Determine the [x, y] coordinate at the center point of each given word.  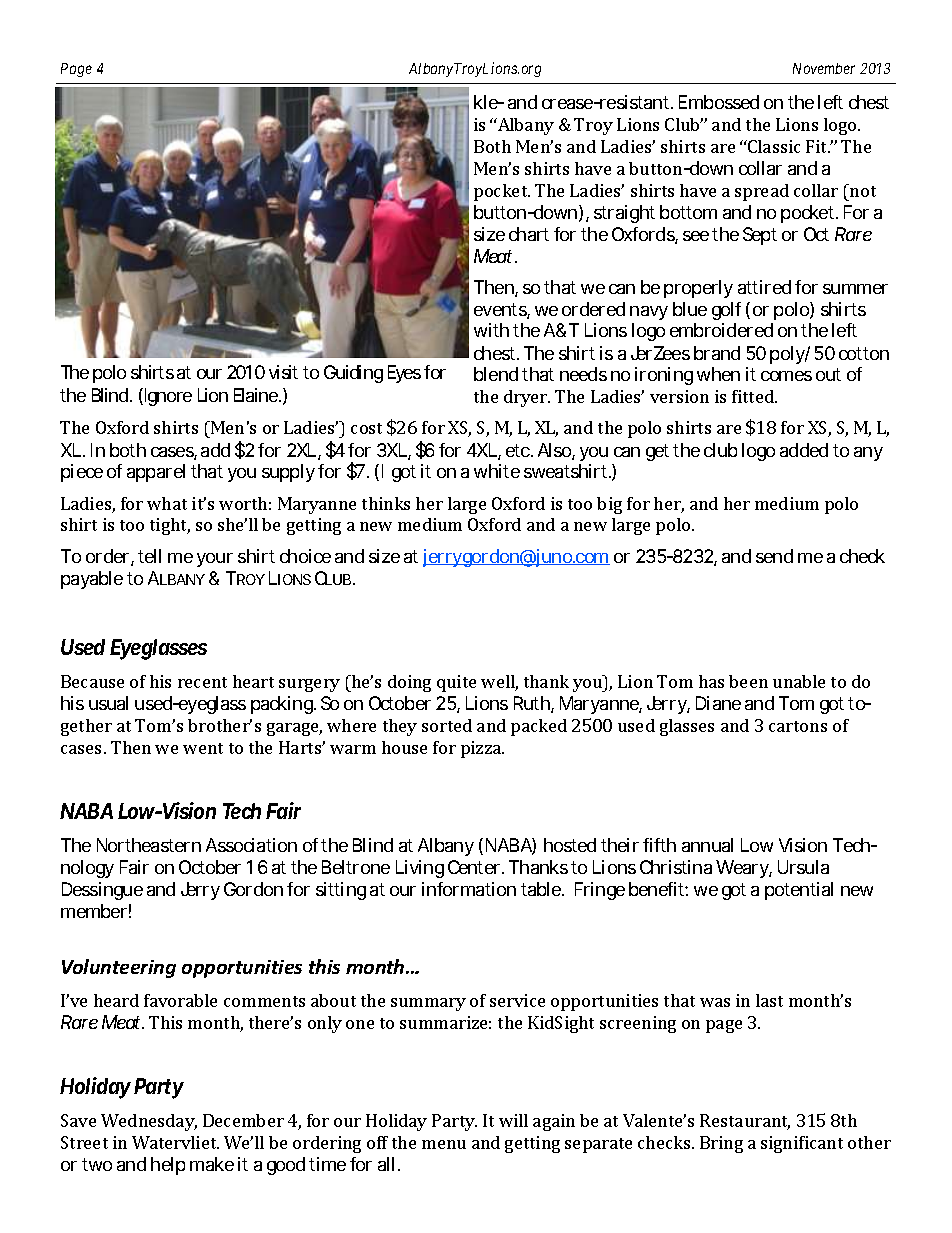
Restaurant [745, 1122]
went [203, 748]
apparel [156, 473]
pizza [482, 749]
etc [518, 450]
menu [444, 1144]
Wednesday [149, 1122]
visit [283, 372]
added [804, 450]
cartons [798, 726]
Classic [773, 146]
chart [529, 234]
